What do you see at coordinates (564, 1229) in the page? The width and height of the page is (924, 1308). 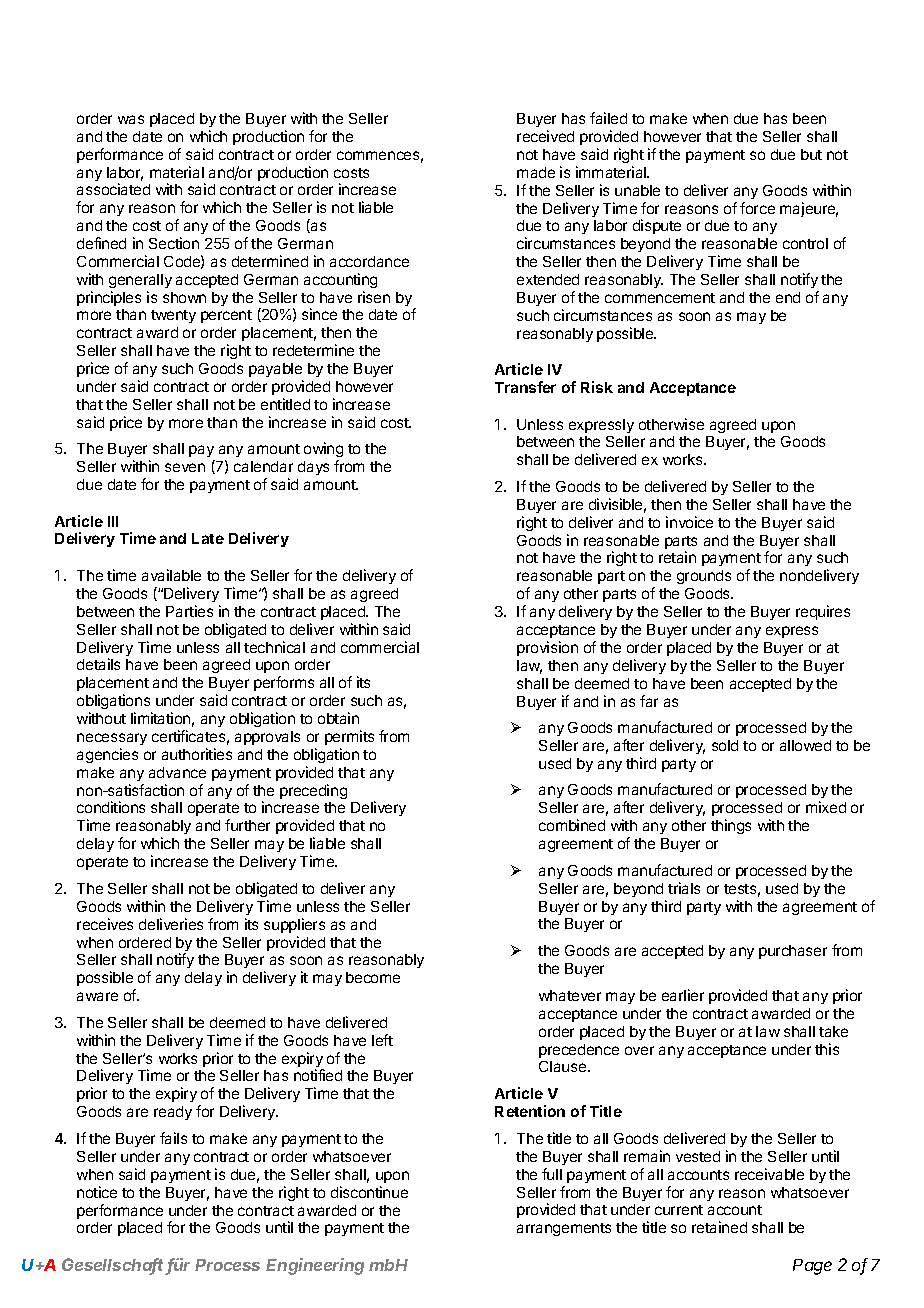 I see `arrangements` at bounding box center [564, 1229].
